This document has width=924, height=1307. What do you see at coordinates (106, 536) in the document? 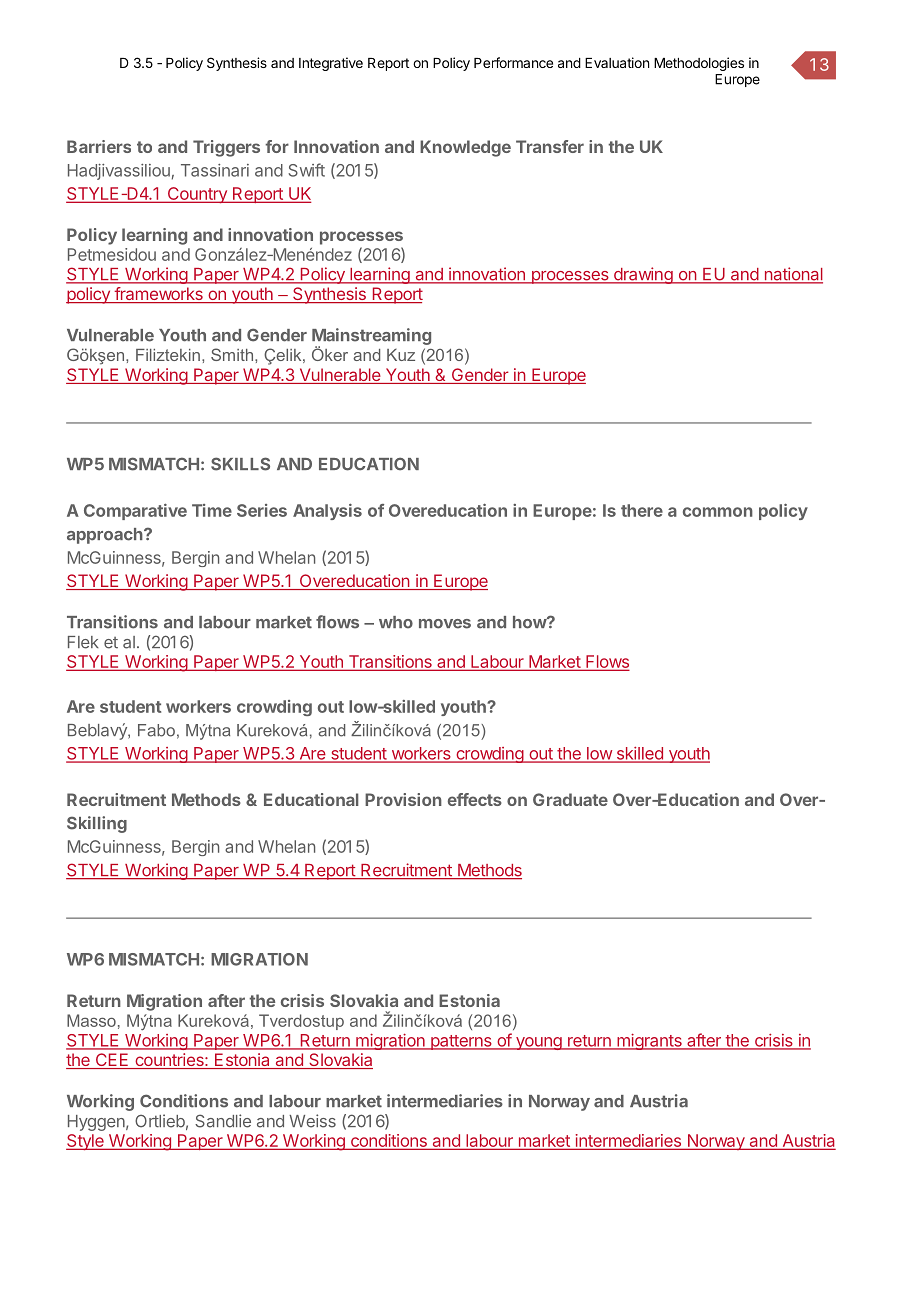
I see `approach` at bounding box center [106, 536].
